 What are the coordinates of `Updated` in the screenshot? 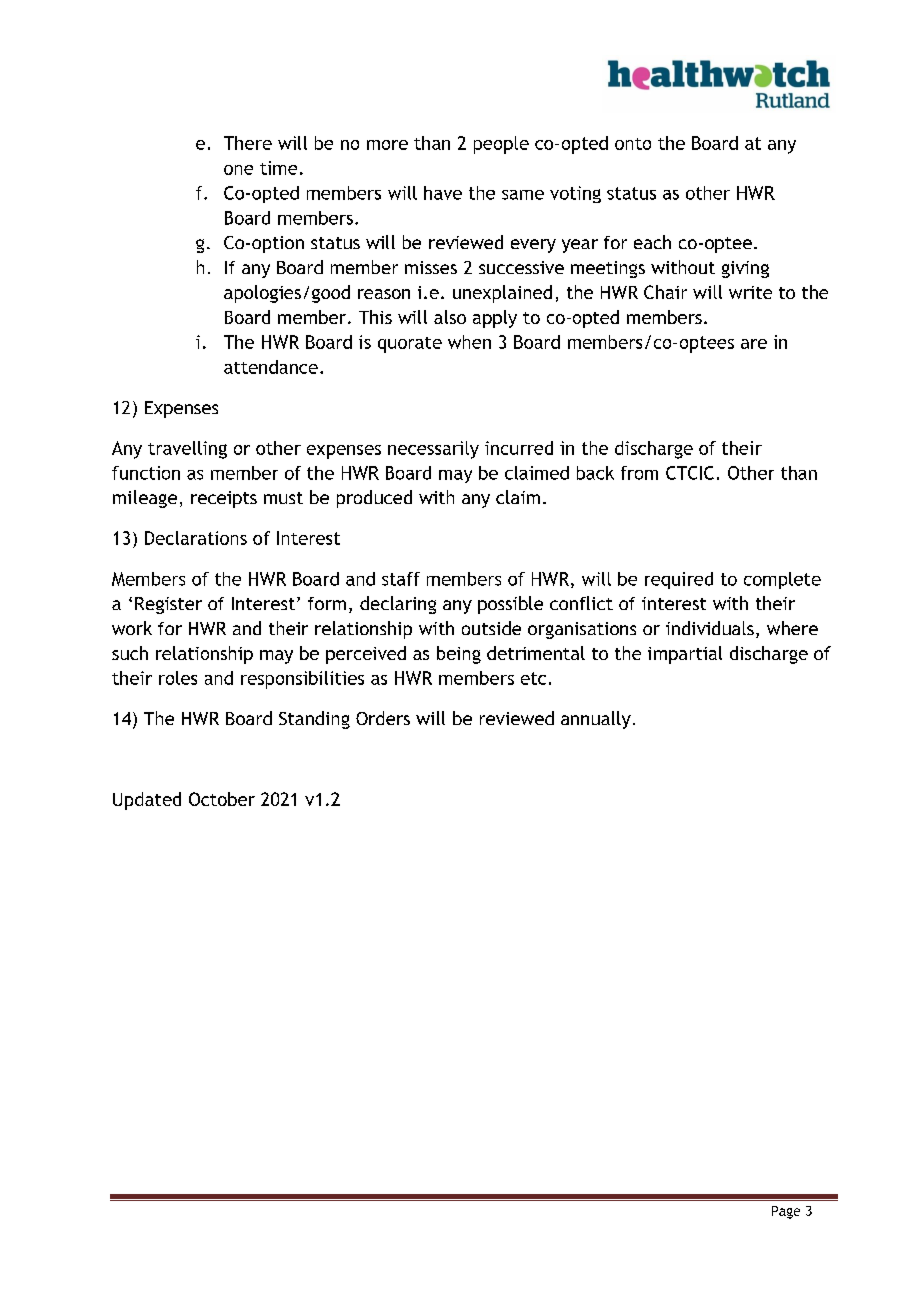 It's located at (147, 801).
